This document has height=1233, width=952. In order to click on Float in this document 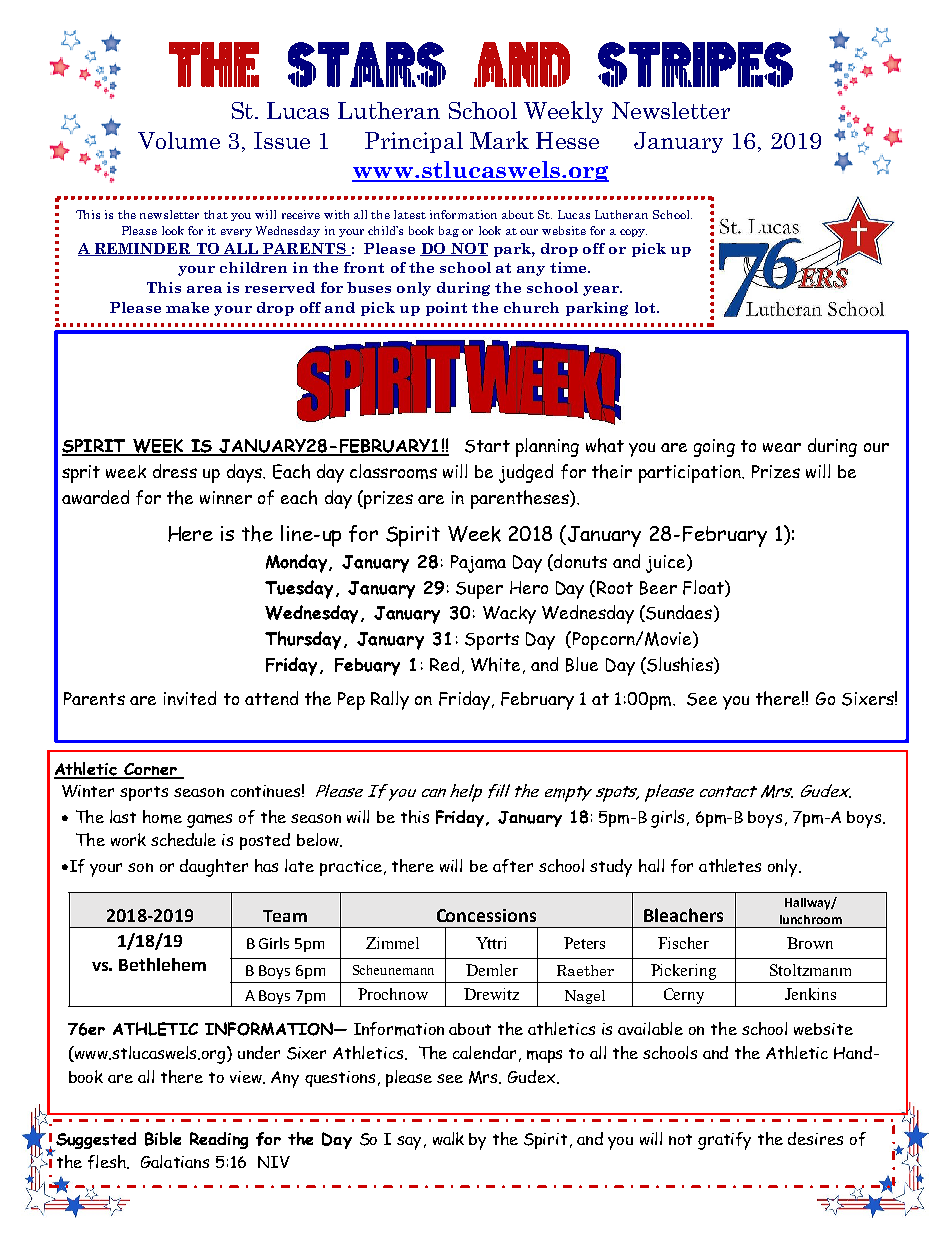, I will do `click(704, 588)`.
